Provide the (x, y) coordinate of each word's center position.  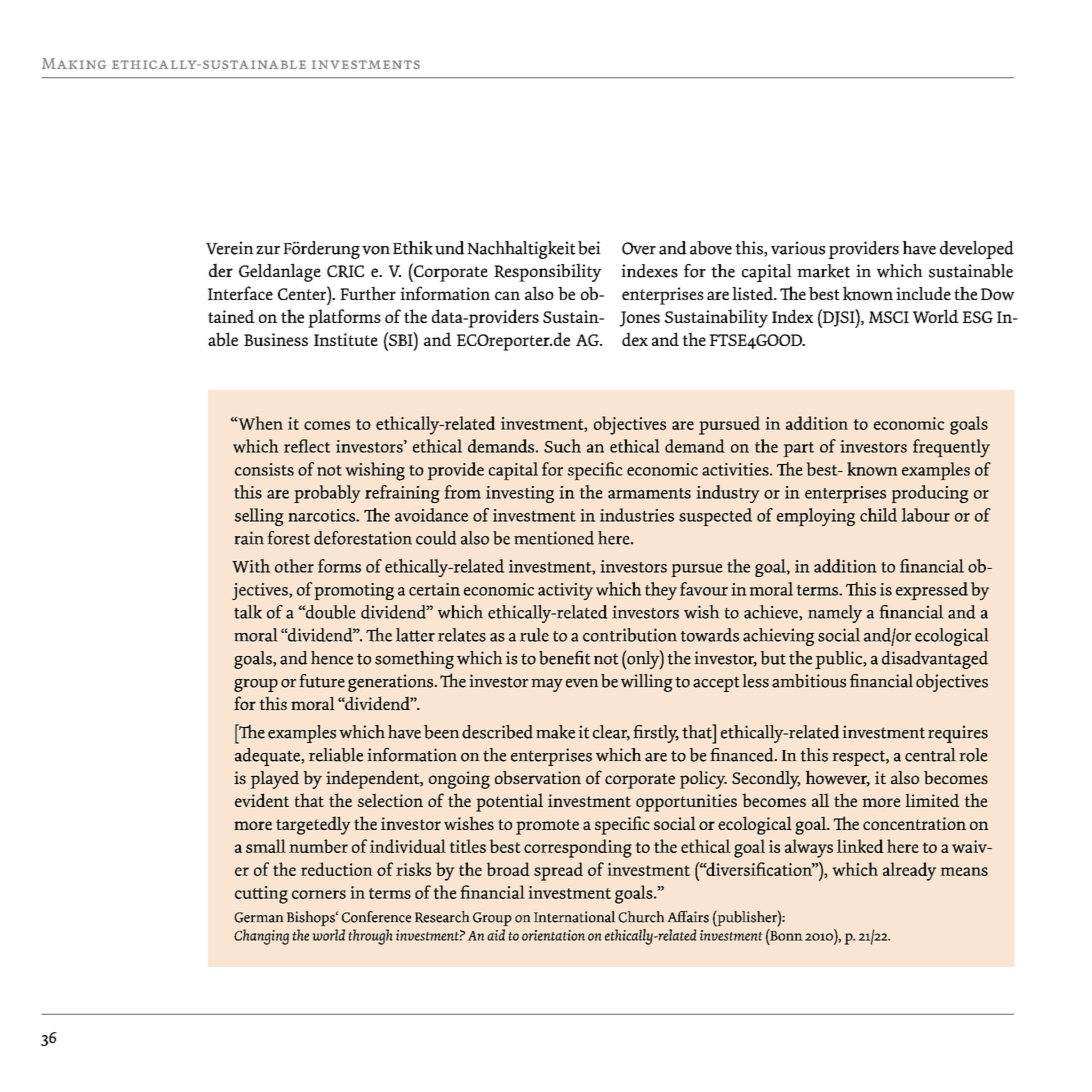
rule (534, 635)
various (798, 248)
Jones (640, 319)
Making (74, 63)
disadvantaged (935, 660)
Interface (240, 293)
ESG (978, 317)
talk (248, 612)
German (258, 917)
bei (589, 248)
